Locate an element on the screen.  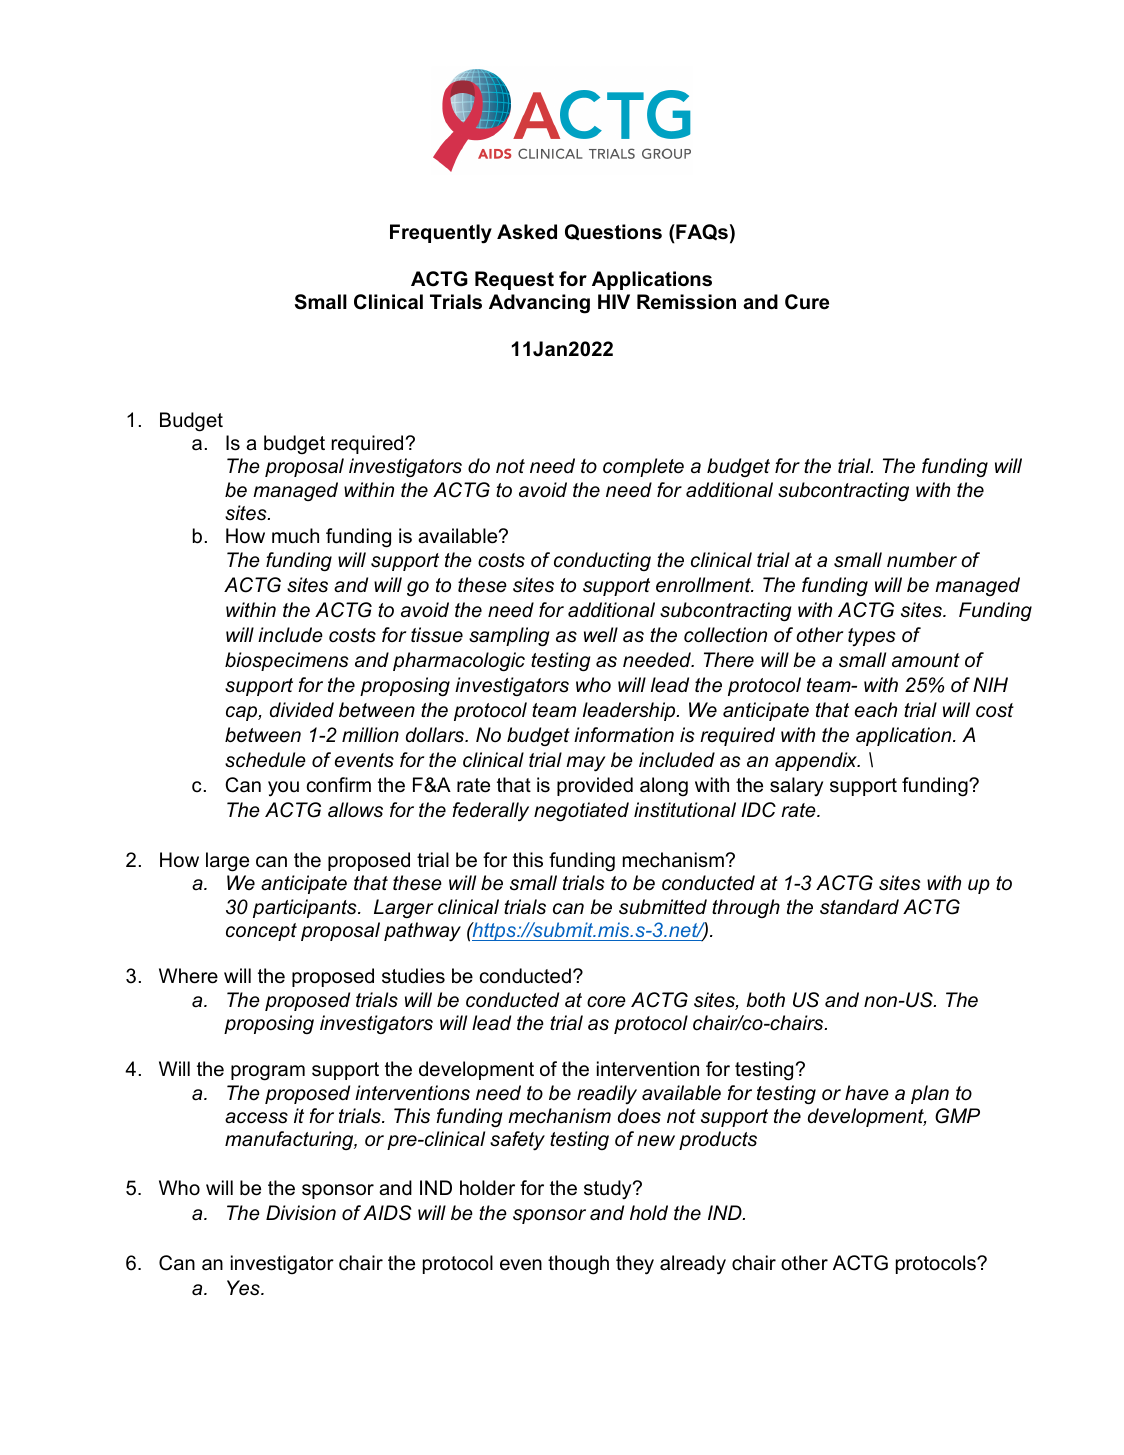
Questions is located at coordinates (613, 232).
